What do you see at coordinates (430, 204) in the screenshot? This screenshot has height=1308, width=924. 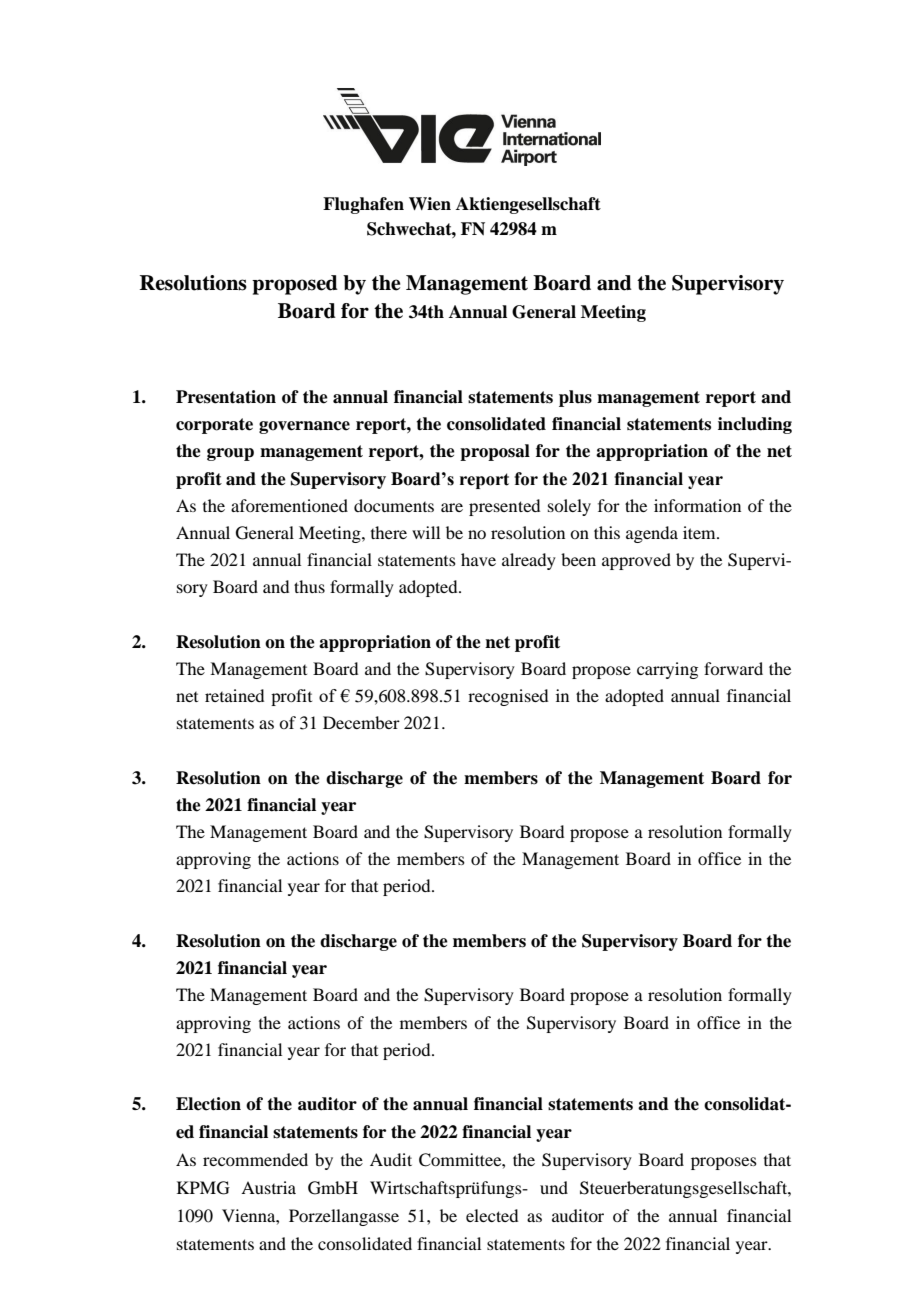 I see `Wien` at bounding box center [430, 204].
